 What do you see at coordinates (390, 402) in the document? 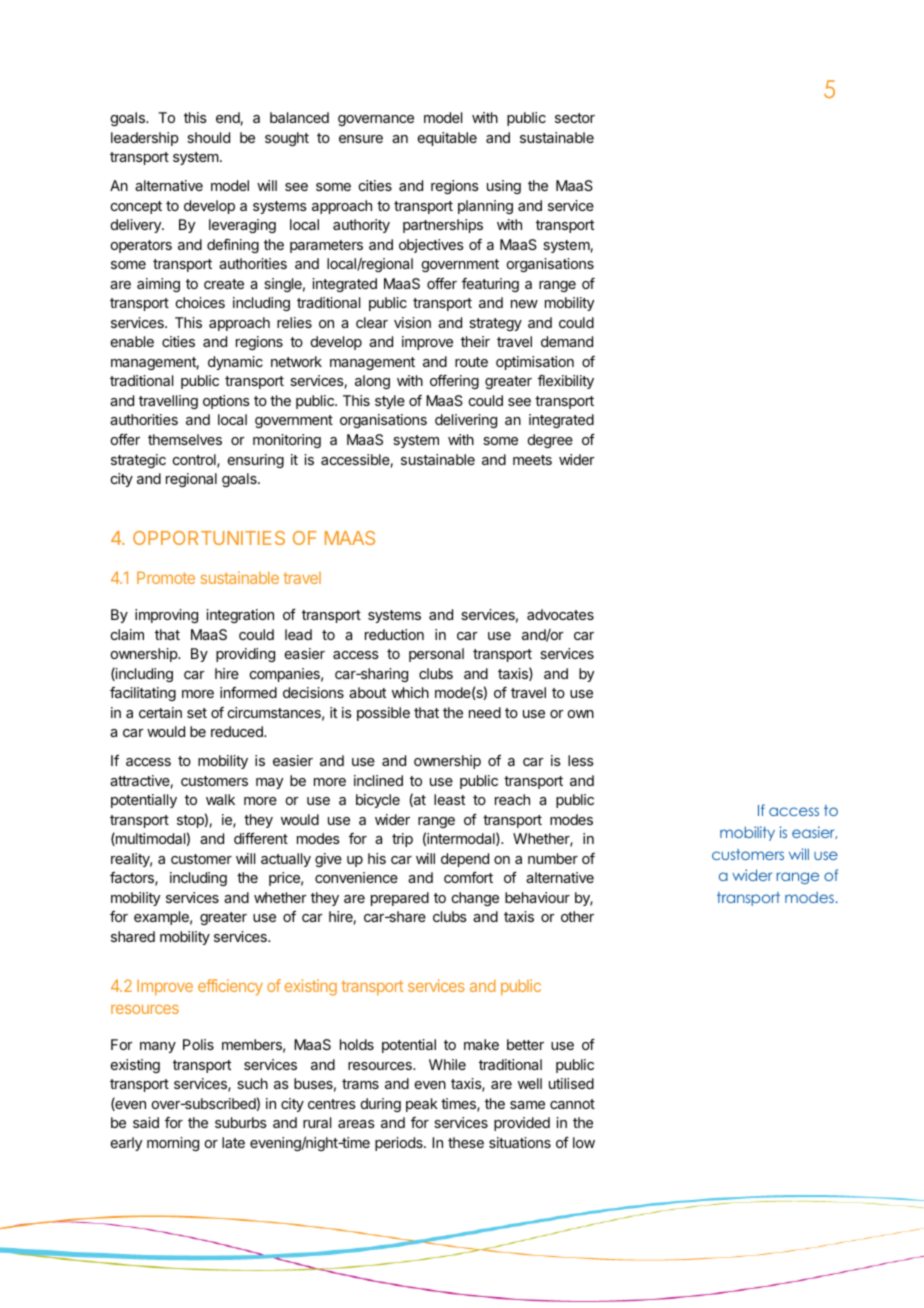
I see `style` at bounding box center [390, 402].
